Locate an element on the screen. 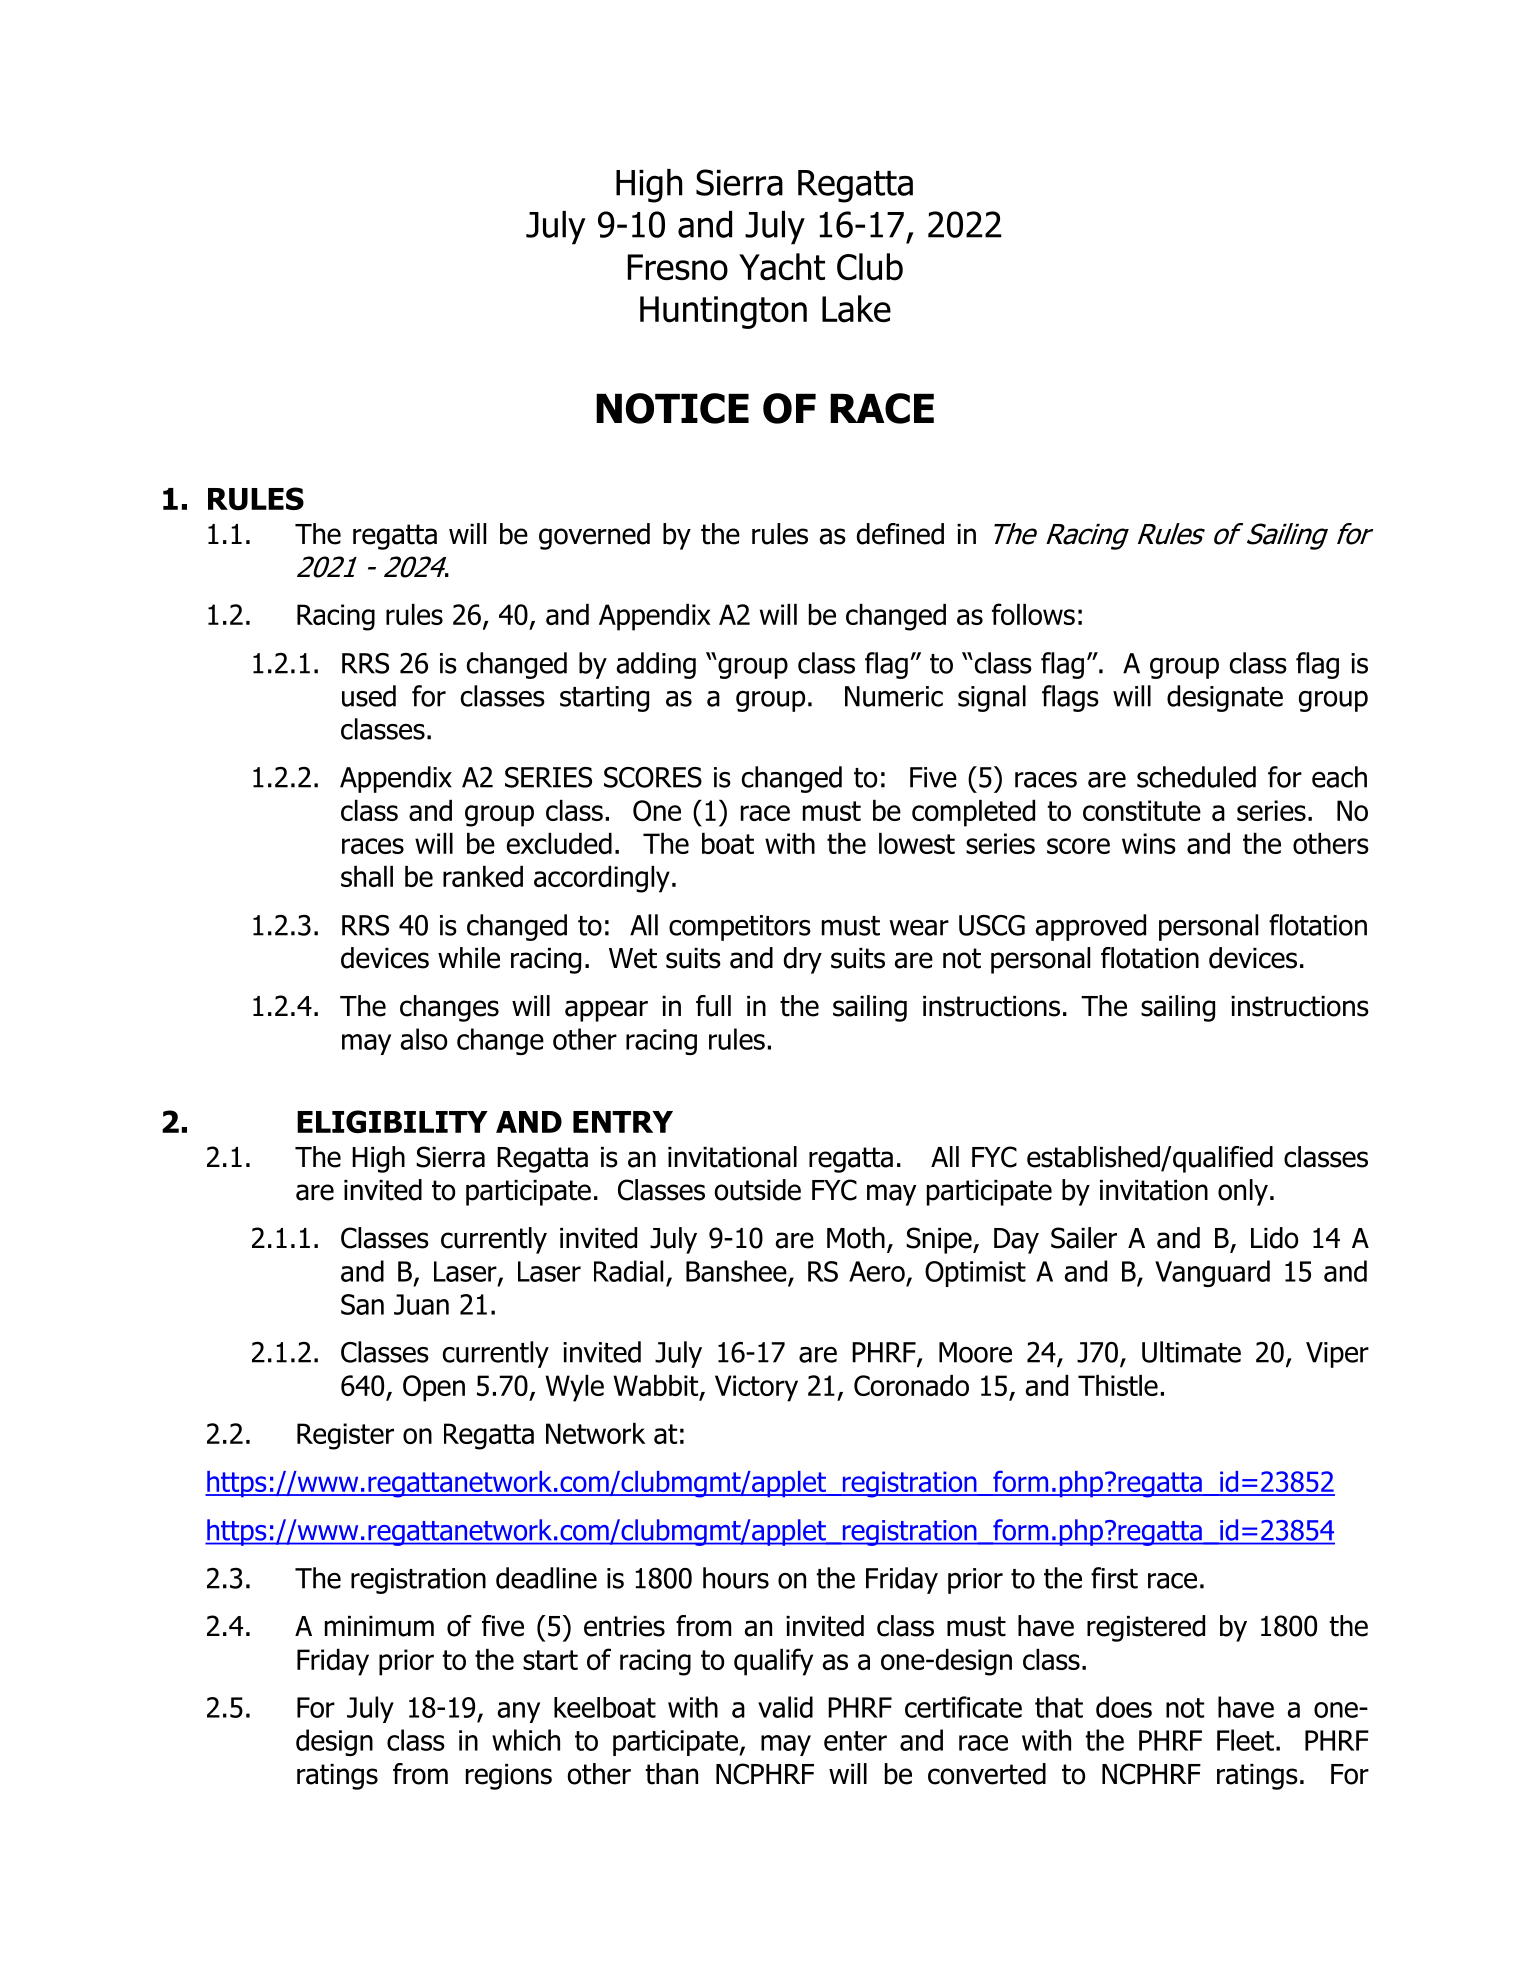 The width and height of the screenshot is (1528, 1977). Lake is located at coordinates (856, 309).
